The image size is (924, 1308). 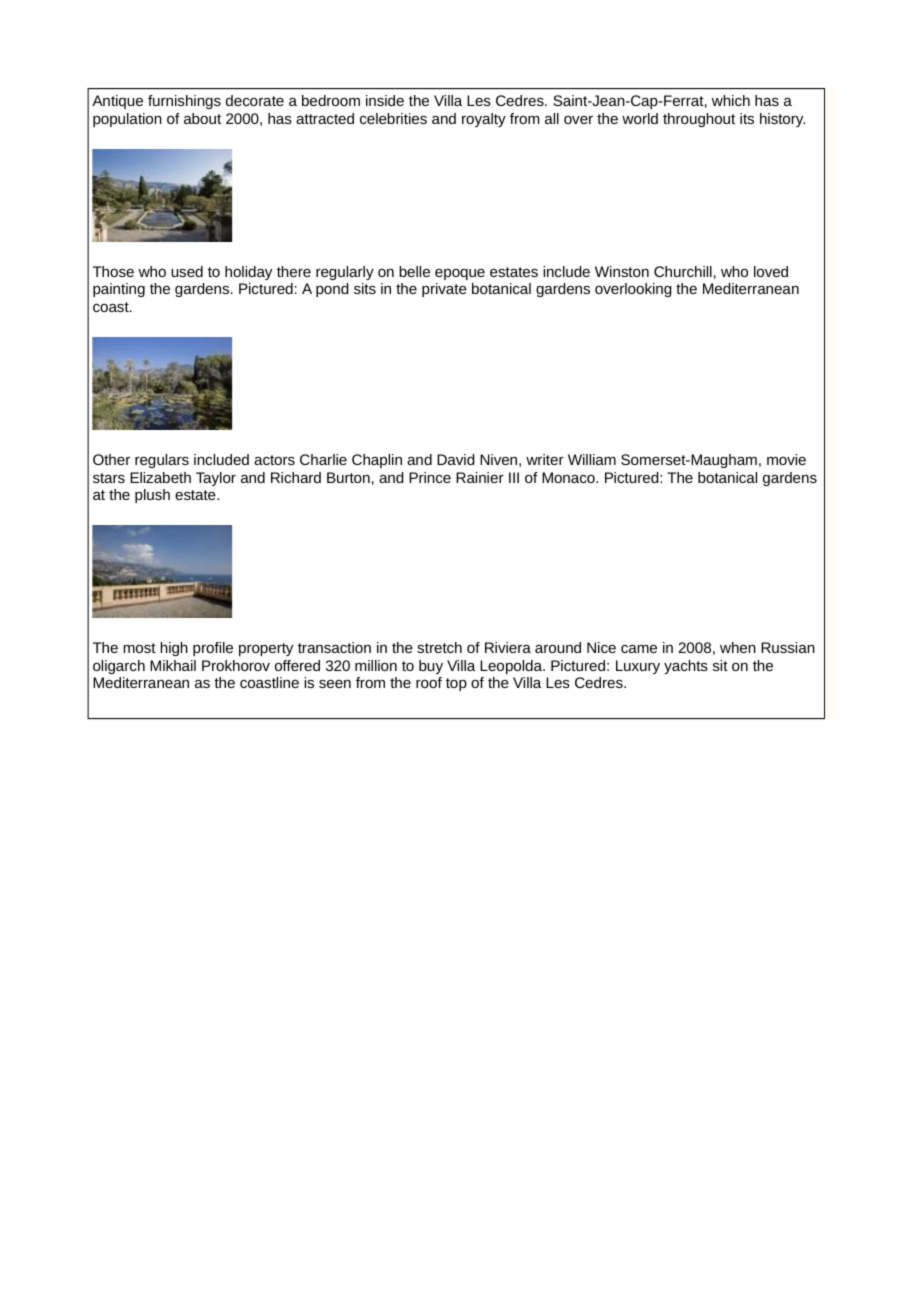 What do you see at coordinates (484, 120) in the screenshot?
I see `royalty` at bounding box center [484, 120].
